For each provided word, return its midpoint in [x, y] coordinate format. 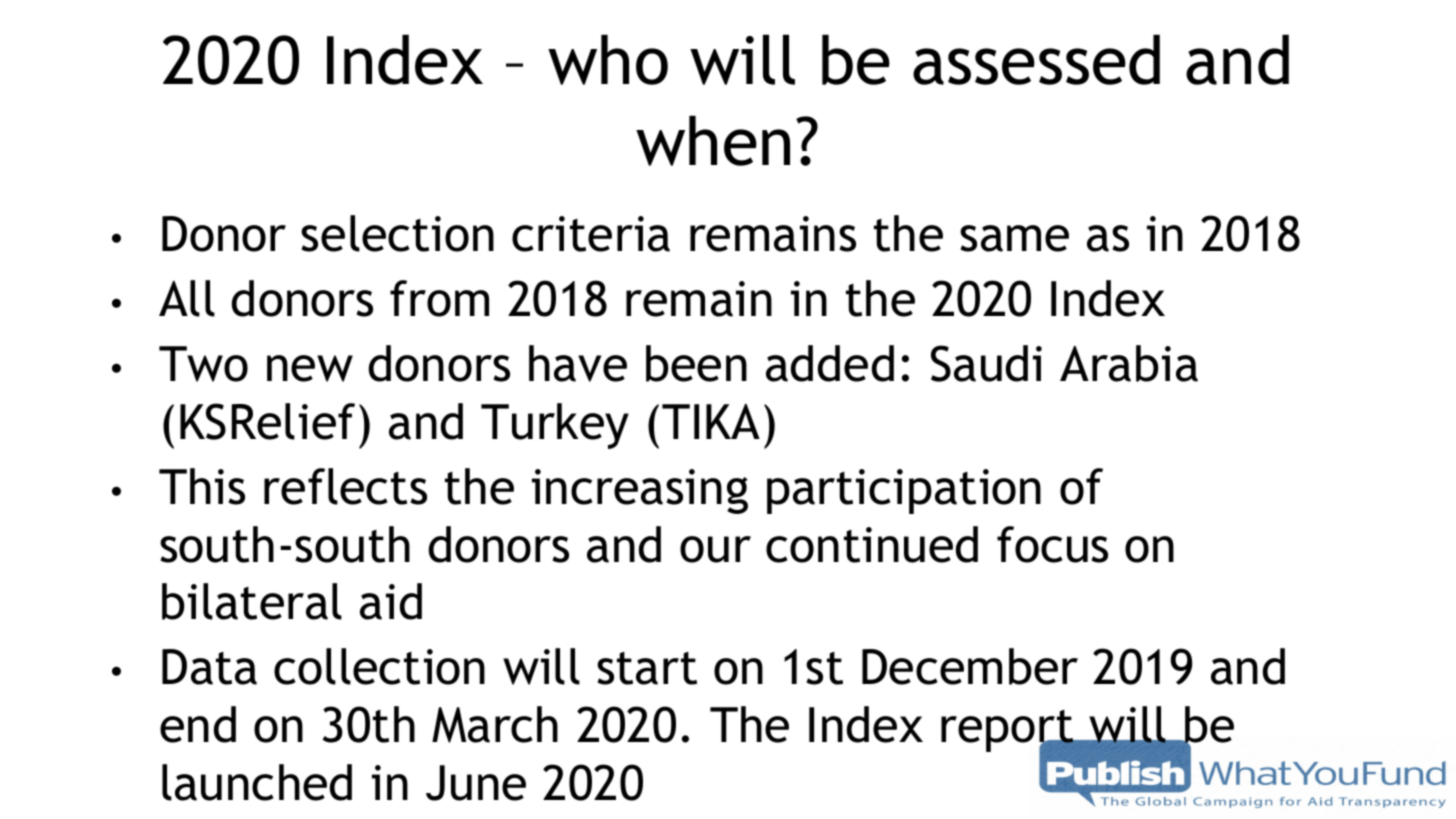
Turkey [555, 426]
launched [257, 782]
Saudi [986, 363]
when [713, 140]
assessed [1036, 59]
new [310, 368]
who [608, 59]
